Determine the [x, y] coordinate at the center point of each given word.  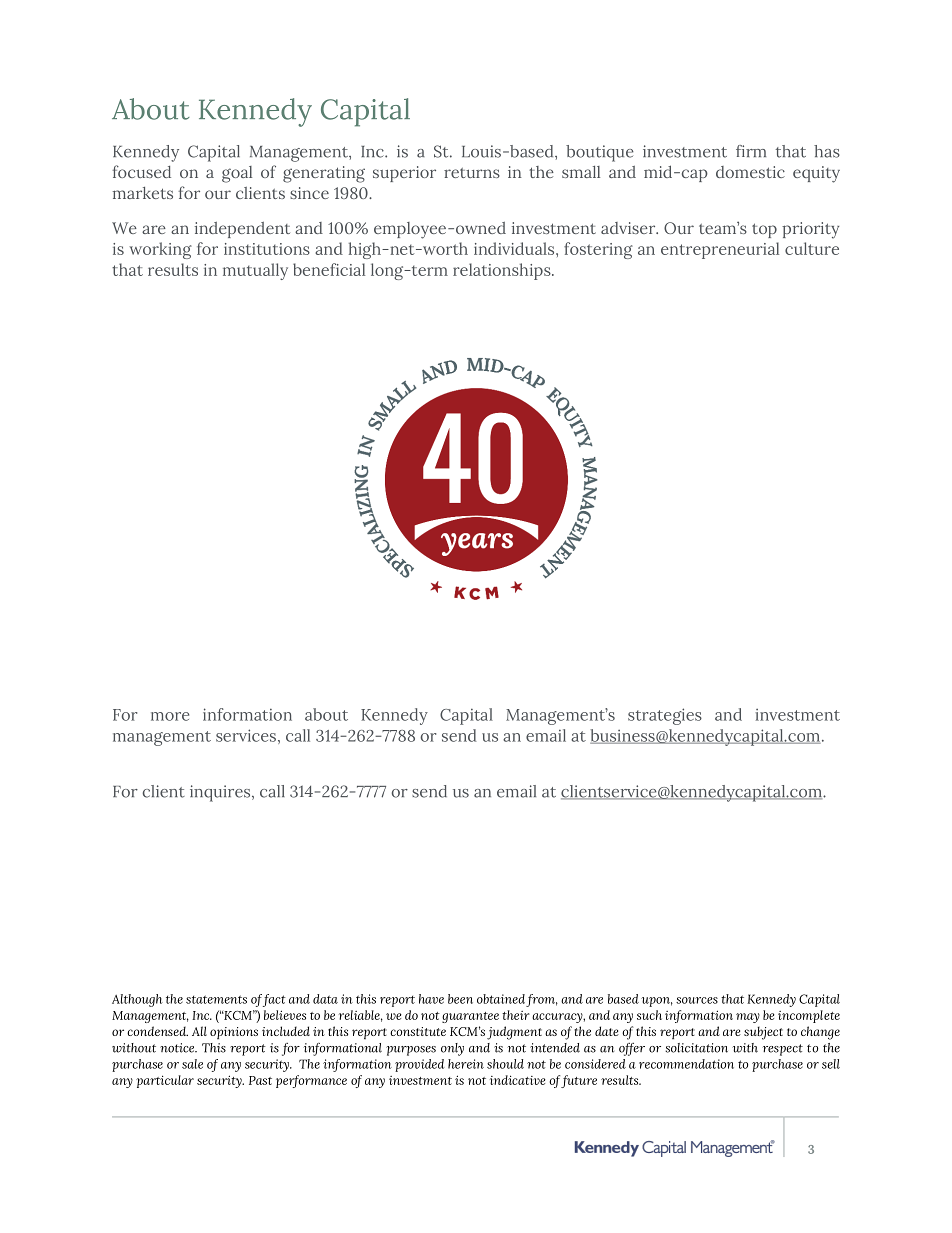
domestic [750, 172]
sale [192, 1064]
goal [237, 174]
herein [466, 1064]
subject [763, 1033]
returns [472, 173]
